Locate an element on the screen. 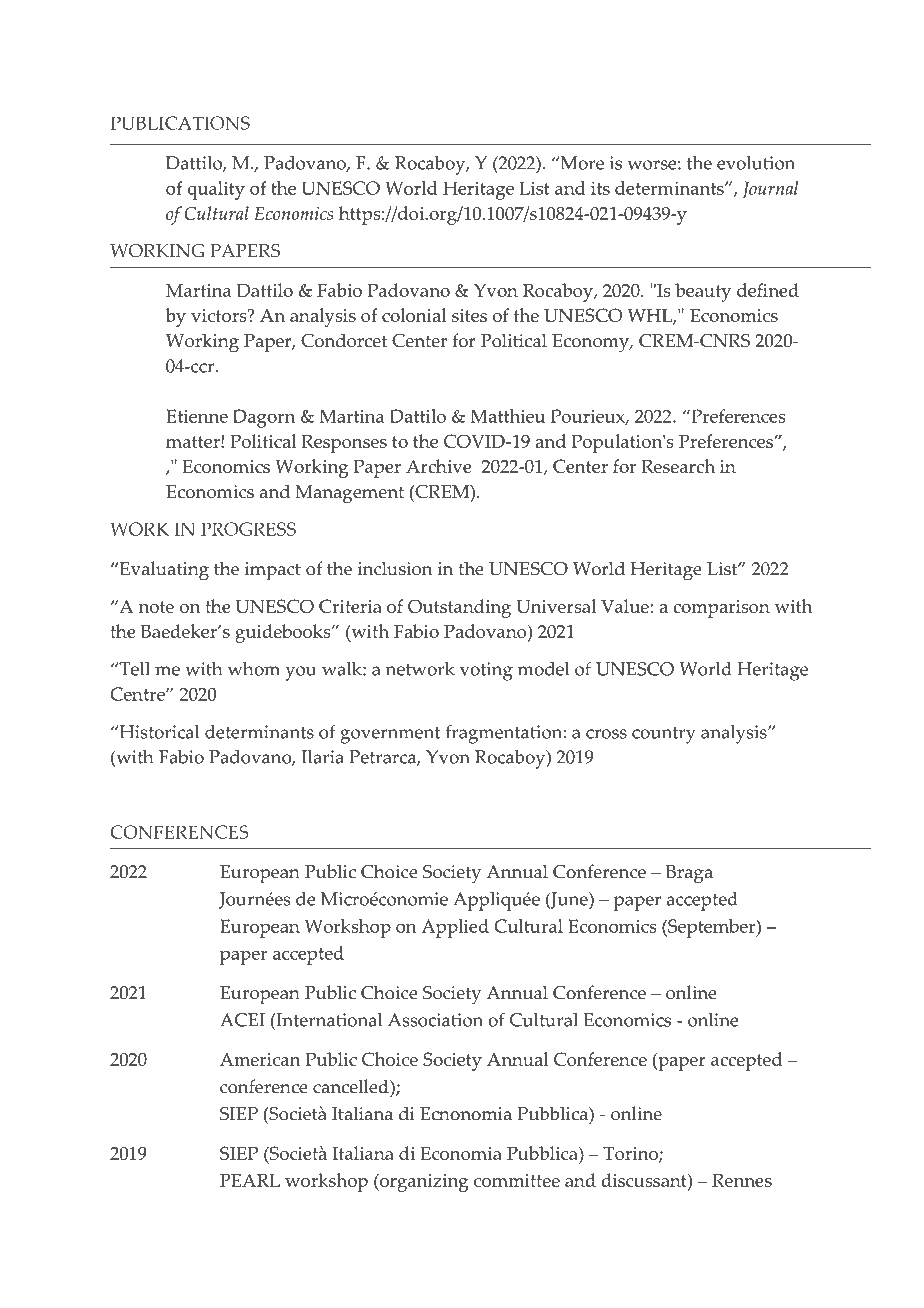  country is located at coordinates (664, 735).
